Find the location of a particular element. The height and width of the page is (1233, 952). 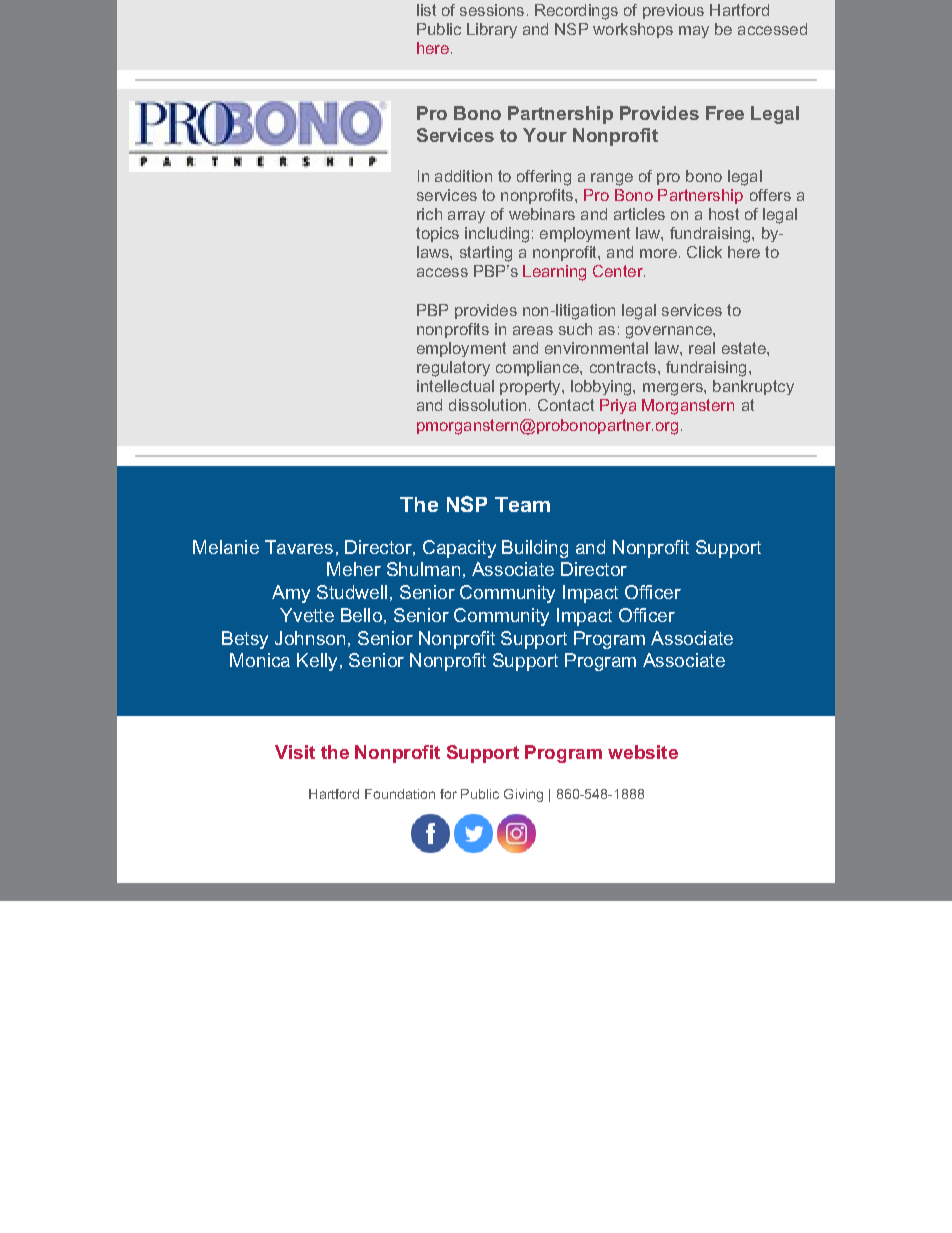

mergers is located at coordinates (674, 389).
